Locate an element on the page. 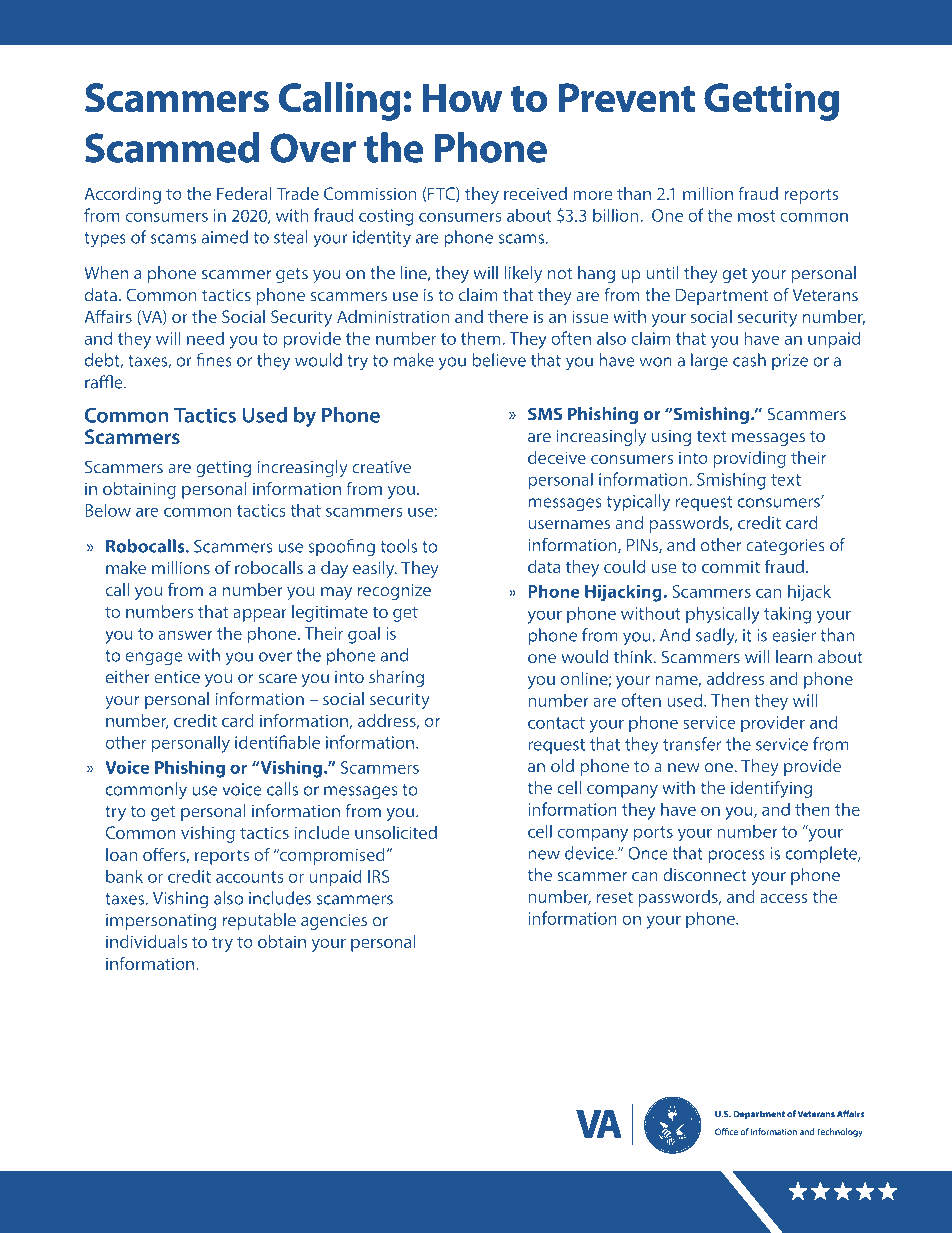 The height and width of the image is (1233, 952). tools is located at coordinates (399, 546).
